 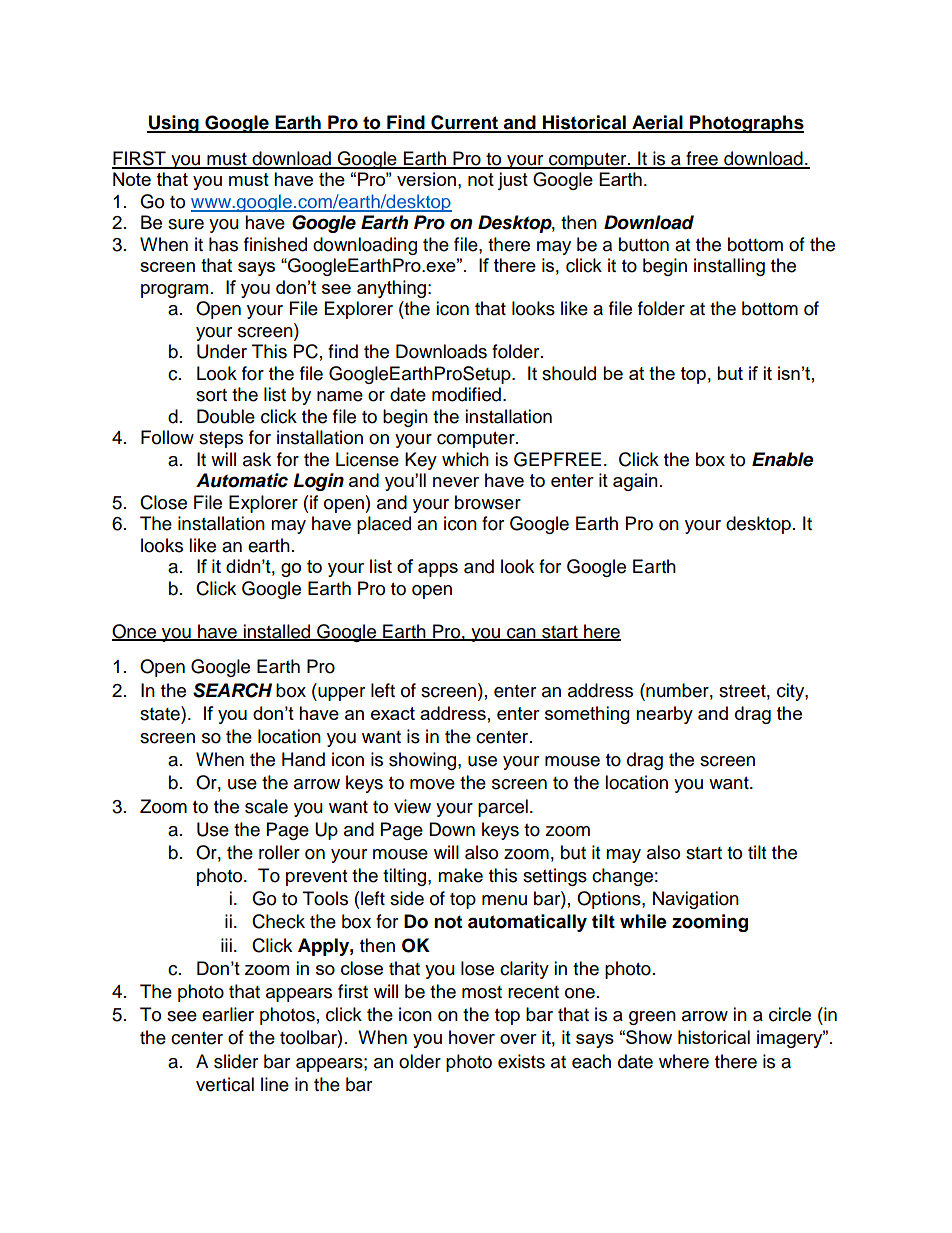 What do you see at coordinates (521, 1061) in the screenshot?
I see `exists` at bounding box center [521, 1061].
